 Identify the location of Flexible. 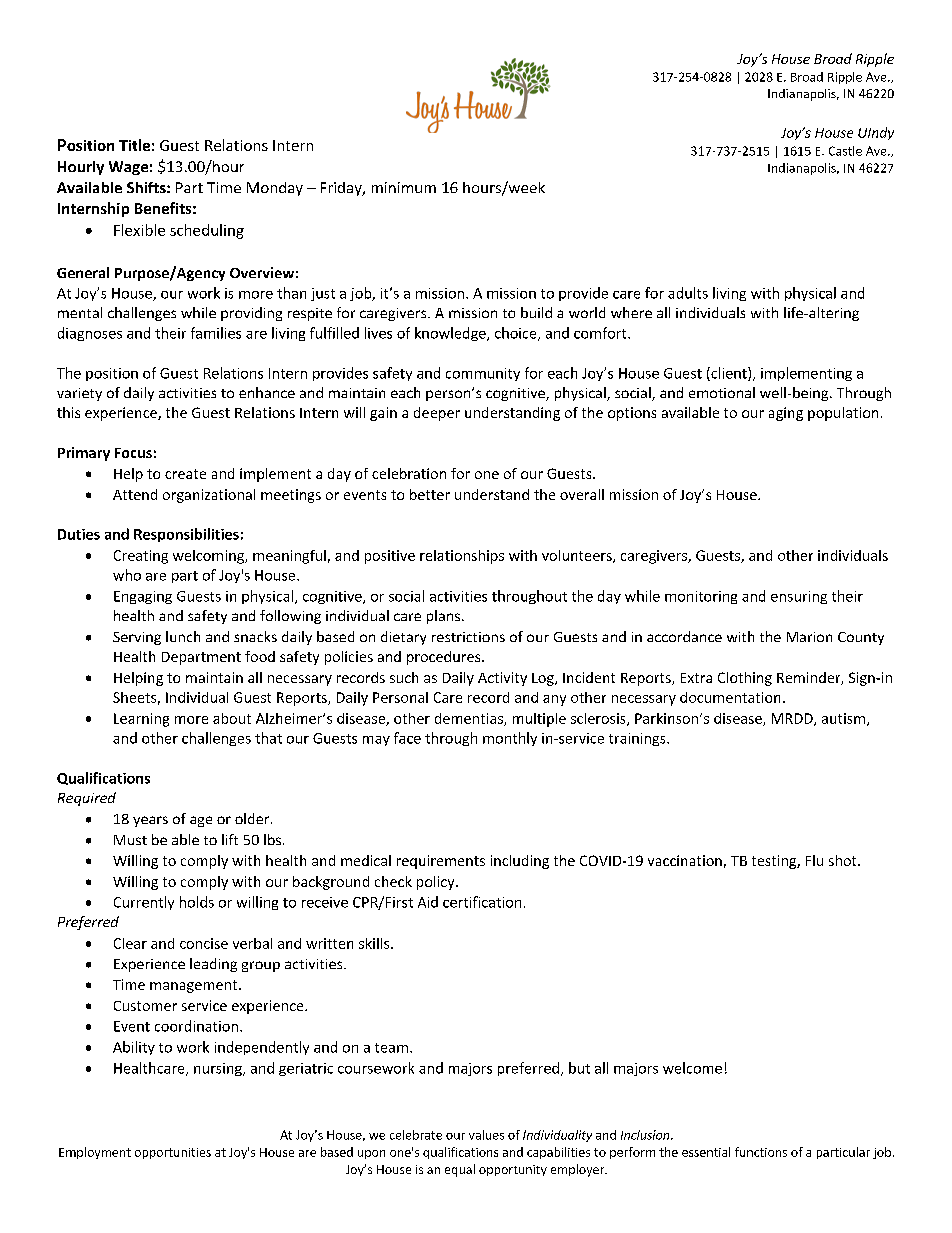
(139, 230).
